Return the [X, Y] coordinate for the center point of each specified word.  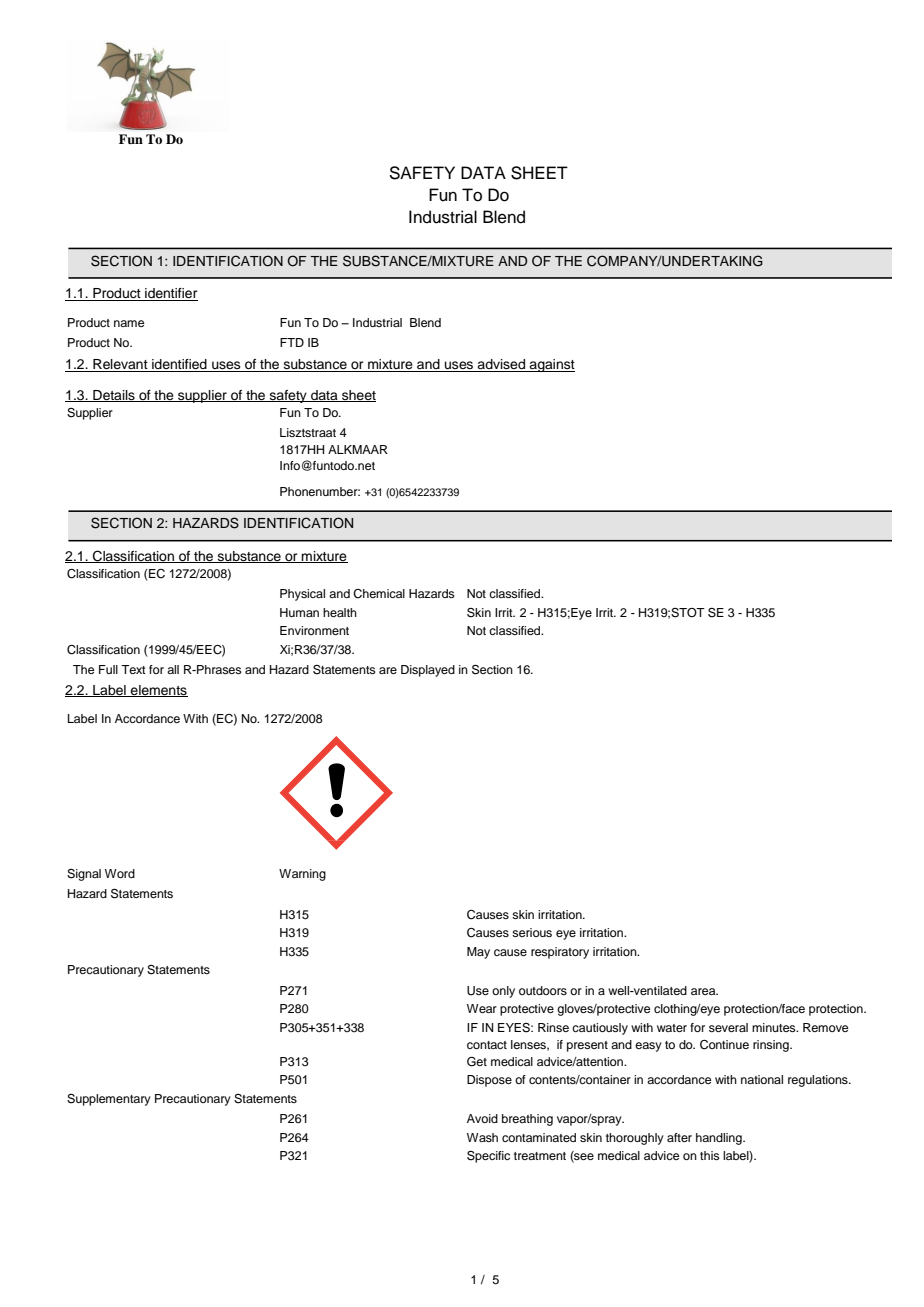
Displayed [428, 671]
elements [158, 691]
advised [501, 365]
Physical [302, 595]
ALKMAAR [358, 449]
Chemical [379, 594]
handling [720, 1139]
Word [120, 873]
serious [532, 932]
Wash [482, 1137]
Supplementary [109, 1100]
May [478, 953]
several [728, 1027]
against [551, 365]
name [129, 323]
